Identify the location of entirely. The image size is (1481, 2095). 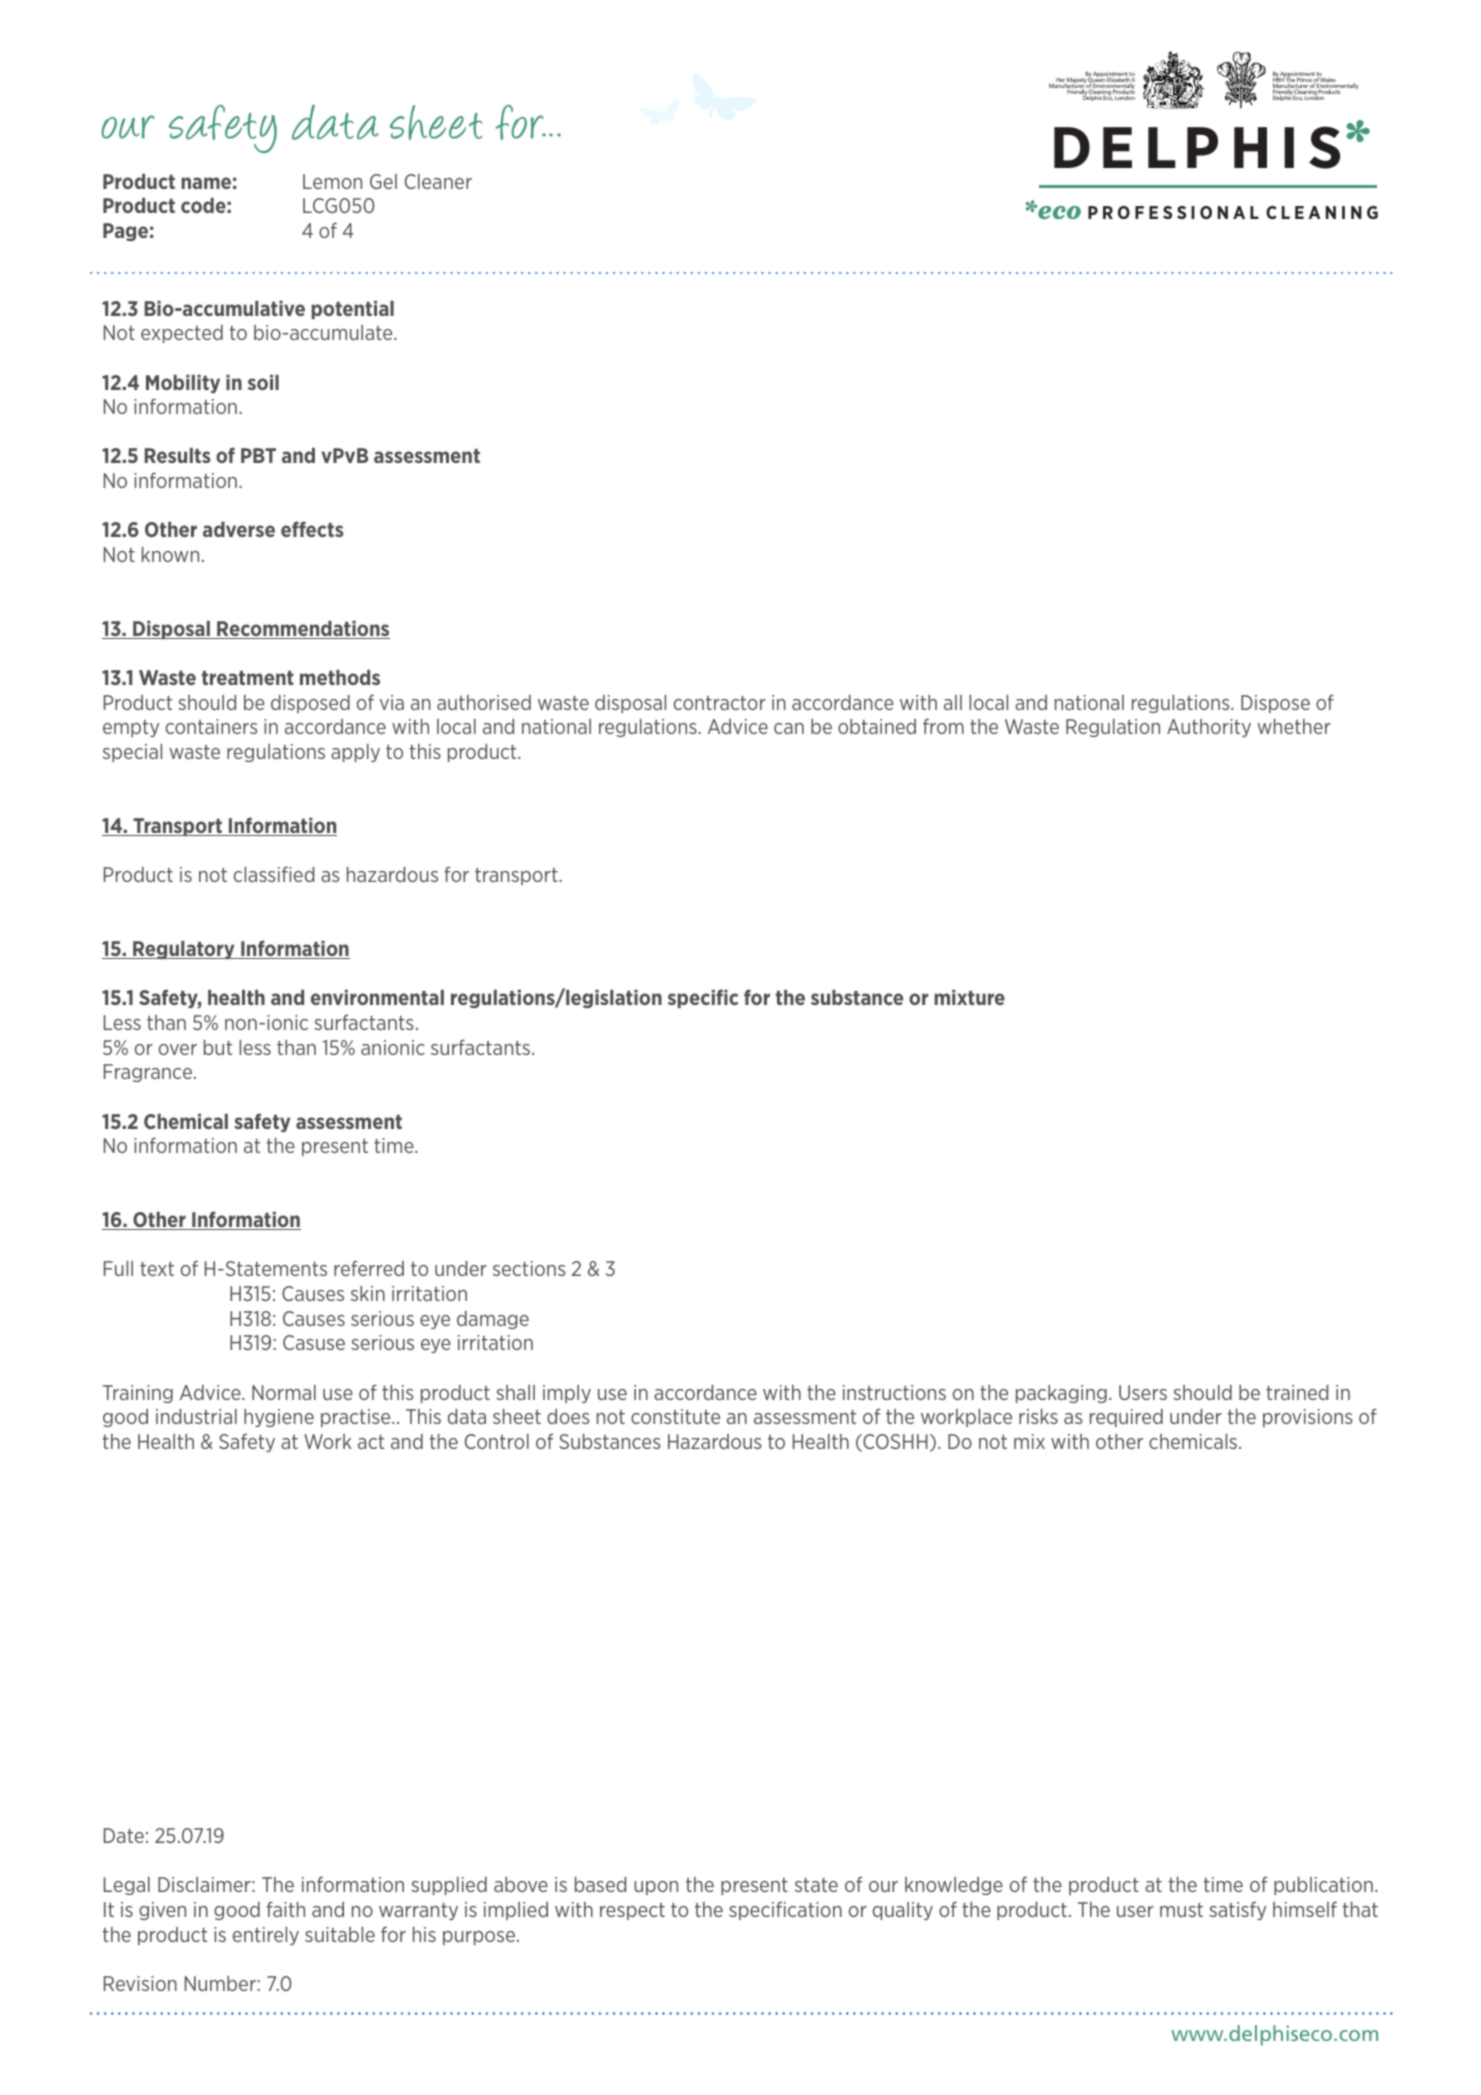
(266, 1936).
